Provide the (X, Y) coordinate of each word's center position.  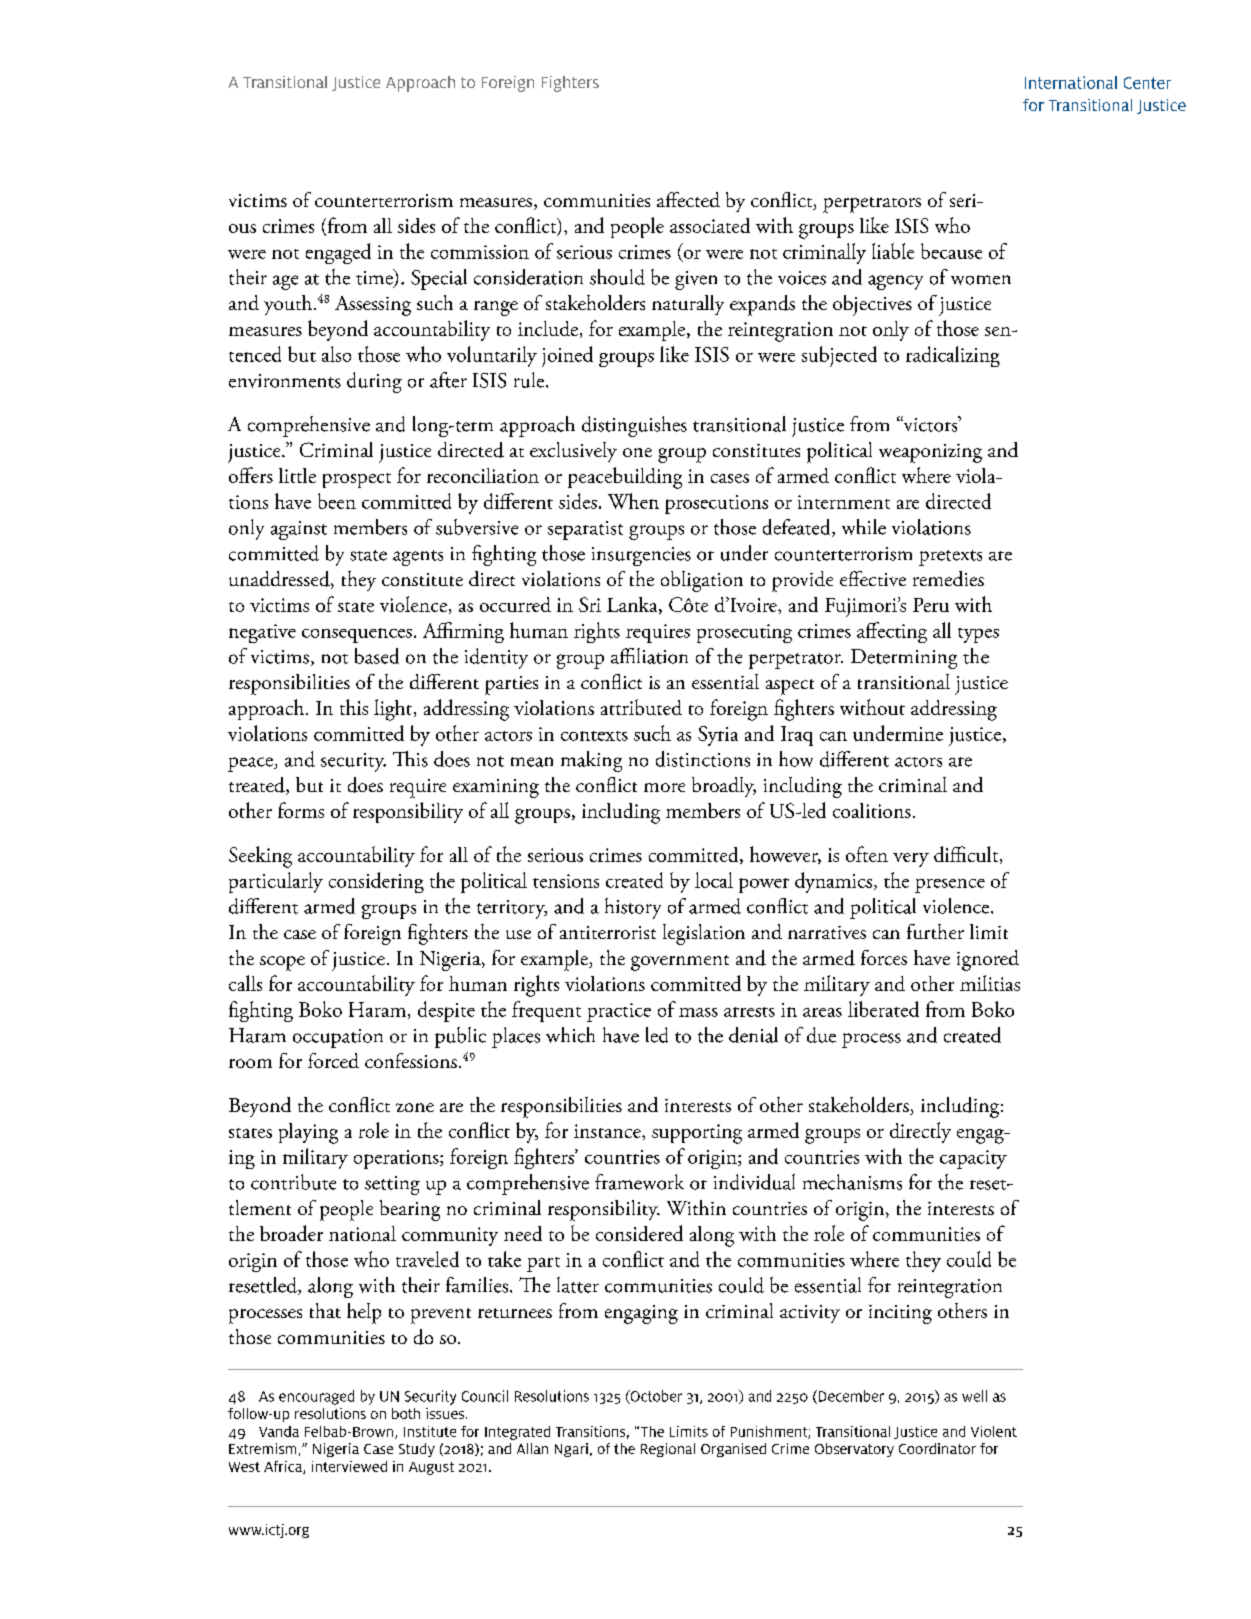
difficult (967, 855)
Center (1147, 83)
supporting (697, 1134)
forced (333, 1060)
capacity (973, 1159)
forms (301, 810)
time (375, 278)
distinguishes (634, 426)
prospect (357, 480)
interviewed (349, 1466)
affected (688, 199)
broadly (724, 787)
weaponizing (930, 453)
